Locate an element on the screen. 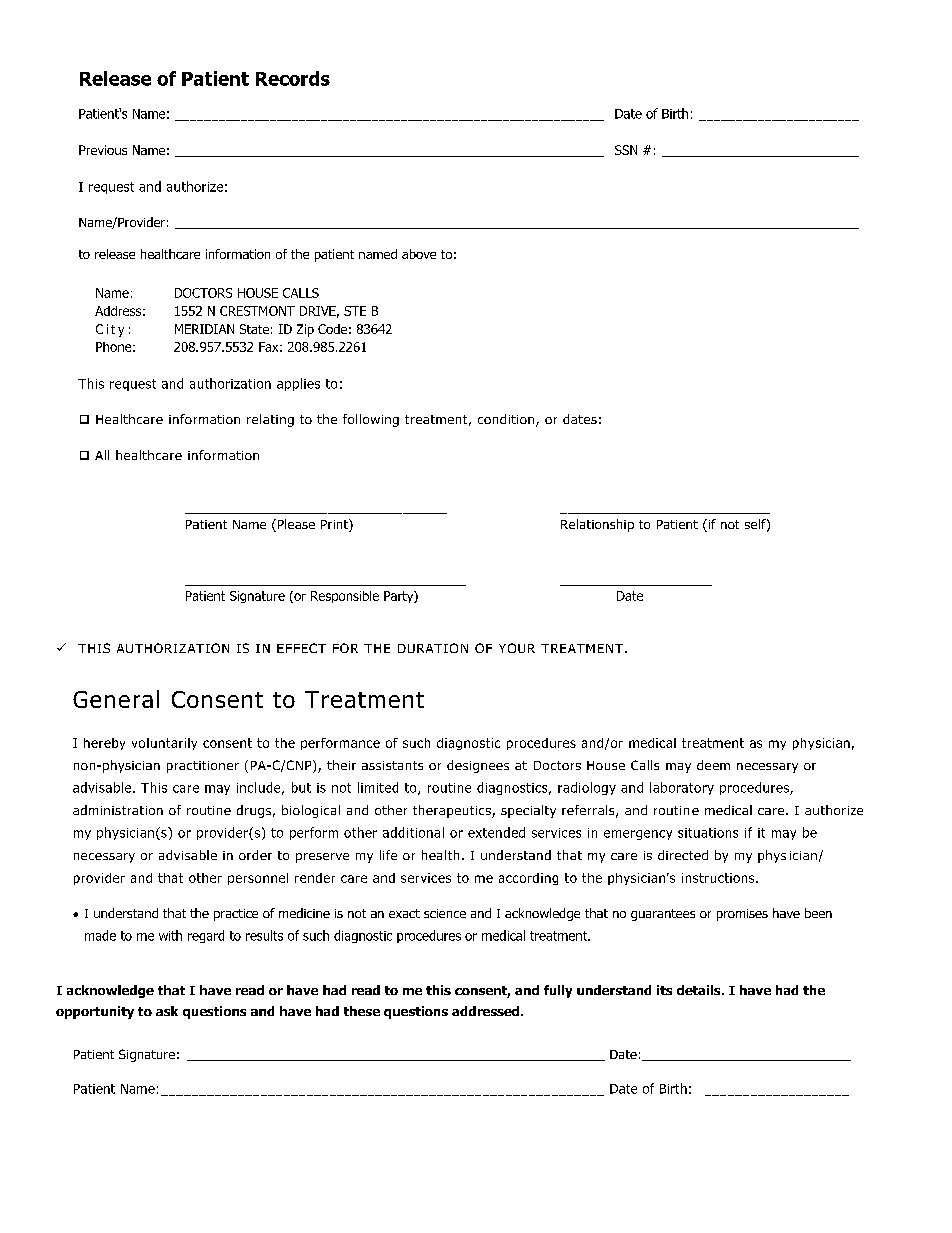  ask is located at coordinates (167, 1011).
